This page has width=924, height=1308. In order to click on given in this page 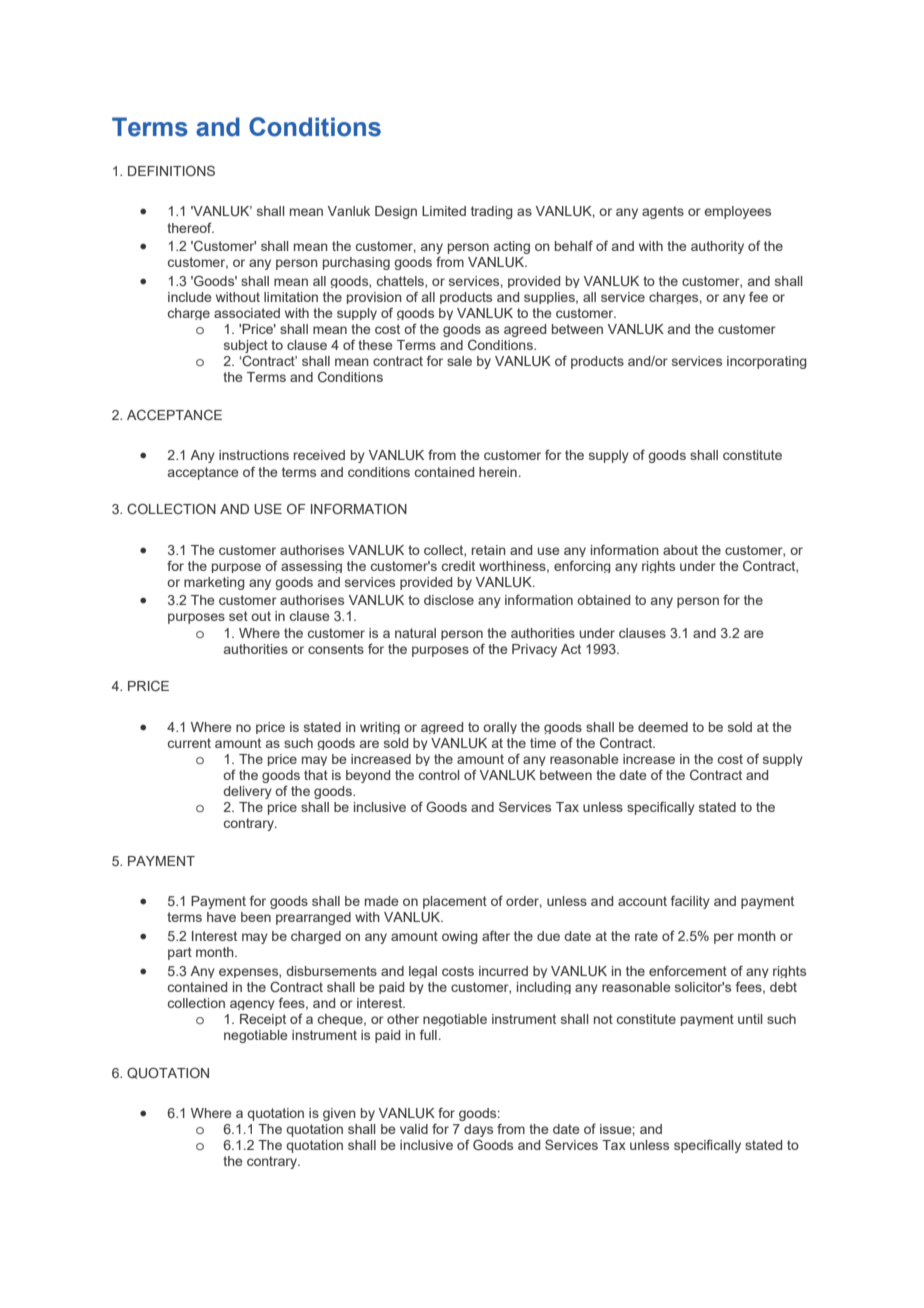, I will do `click(339, 1114)`.
